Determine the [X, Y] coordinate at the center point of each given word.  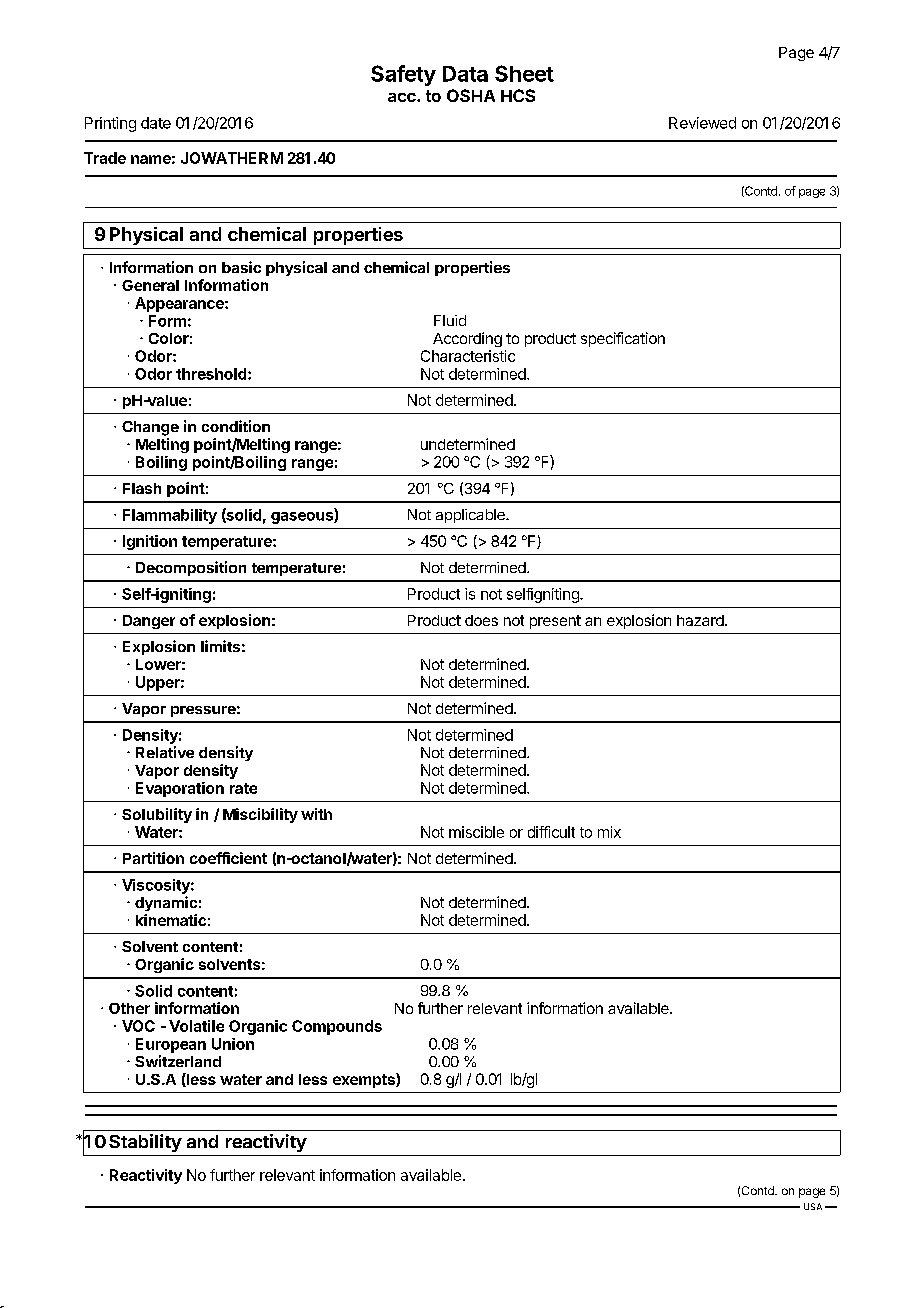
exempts [365, 1080]
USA [813, 1206]
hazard [700, 620]
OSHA [471, 95]
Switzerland [178, 1061]
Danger [149, 622]
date [156, 123]
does [481, 620]
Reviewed [702, 123]
